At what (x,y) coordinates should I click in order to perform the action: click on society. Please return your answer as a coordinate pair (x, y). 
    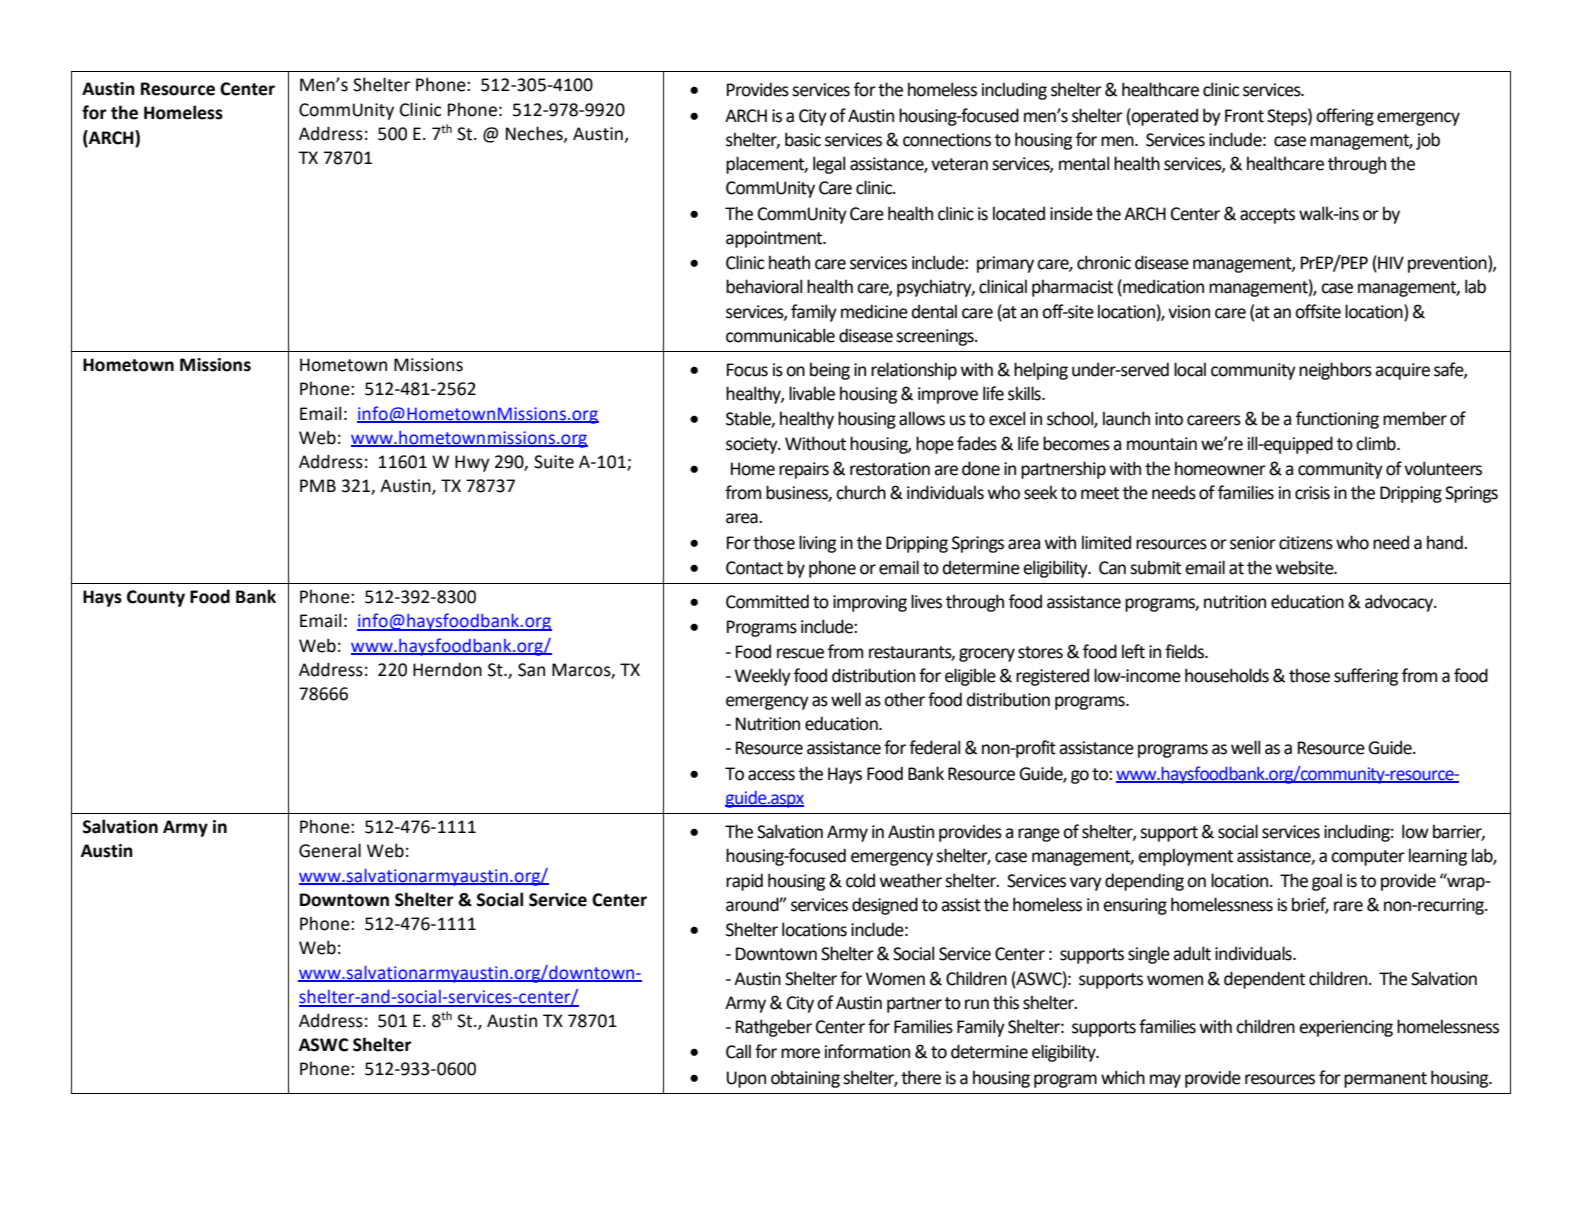
    Looking at the image, I should click on (753, 445).
